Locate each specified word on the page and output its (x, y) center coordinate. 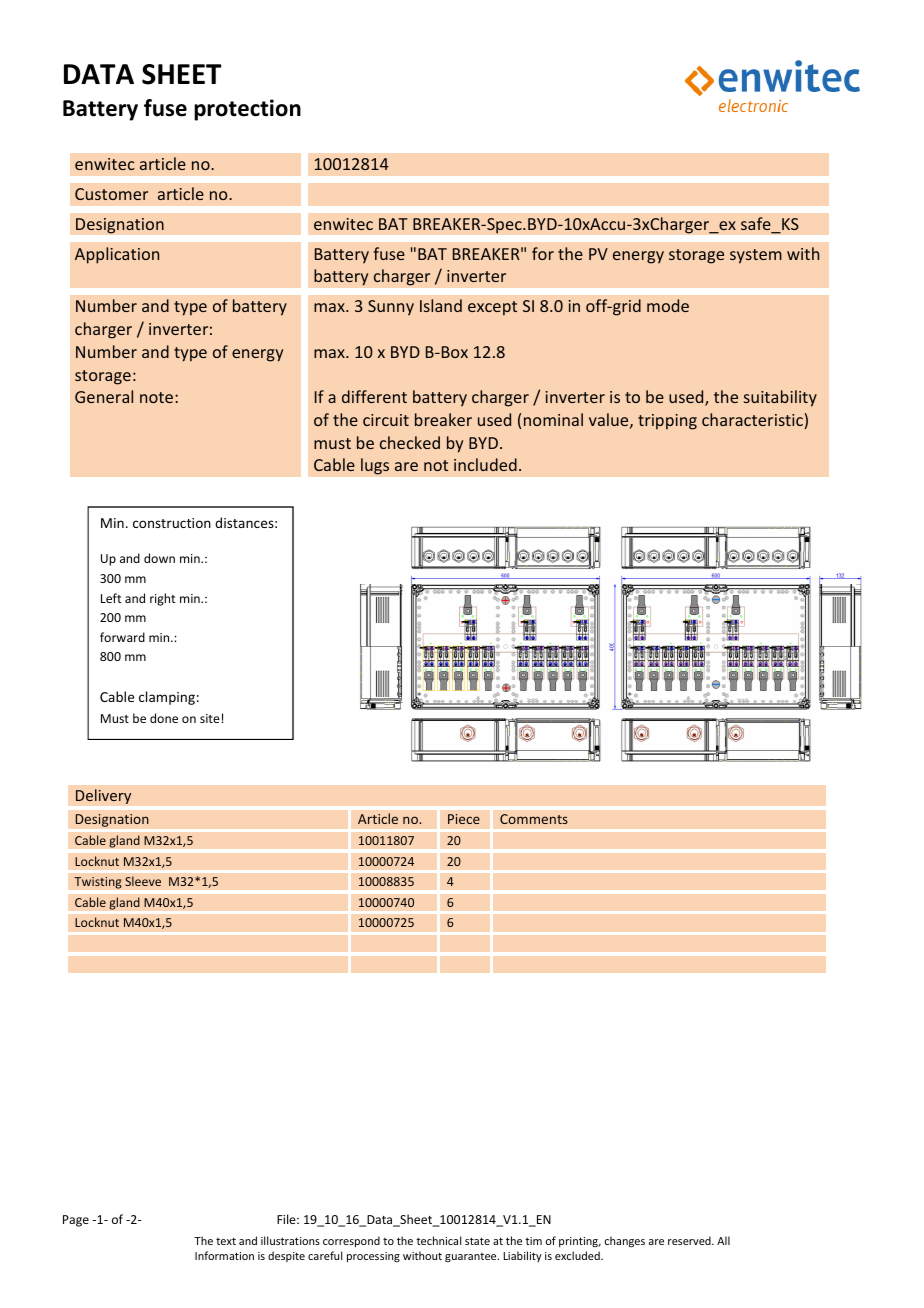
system (756, 256)
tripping (667, 422)
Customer (111, 194)
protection (247, 110)
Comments (534, 819)
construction (172, 523)
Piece (464, 819)
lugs (375, 466)
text (226, 1241)
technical (438, 1240)
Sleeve (143, 881)
